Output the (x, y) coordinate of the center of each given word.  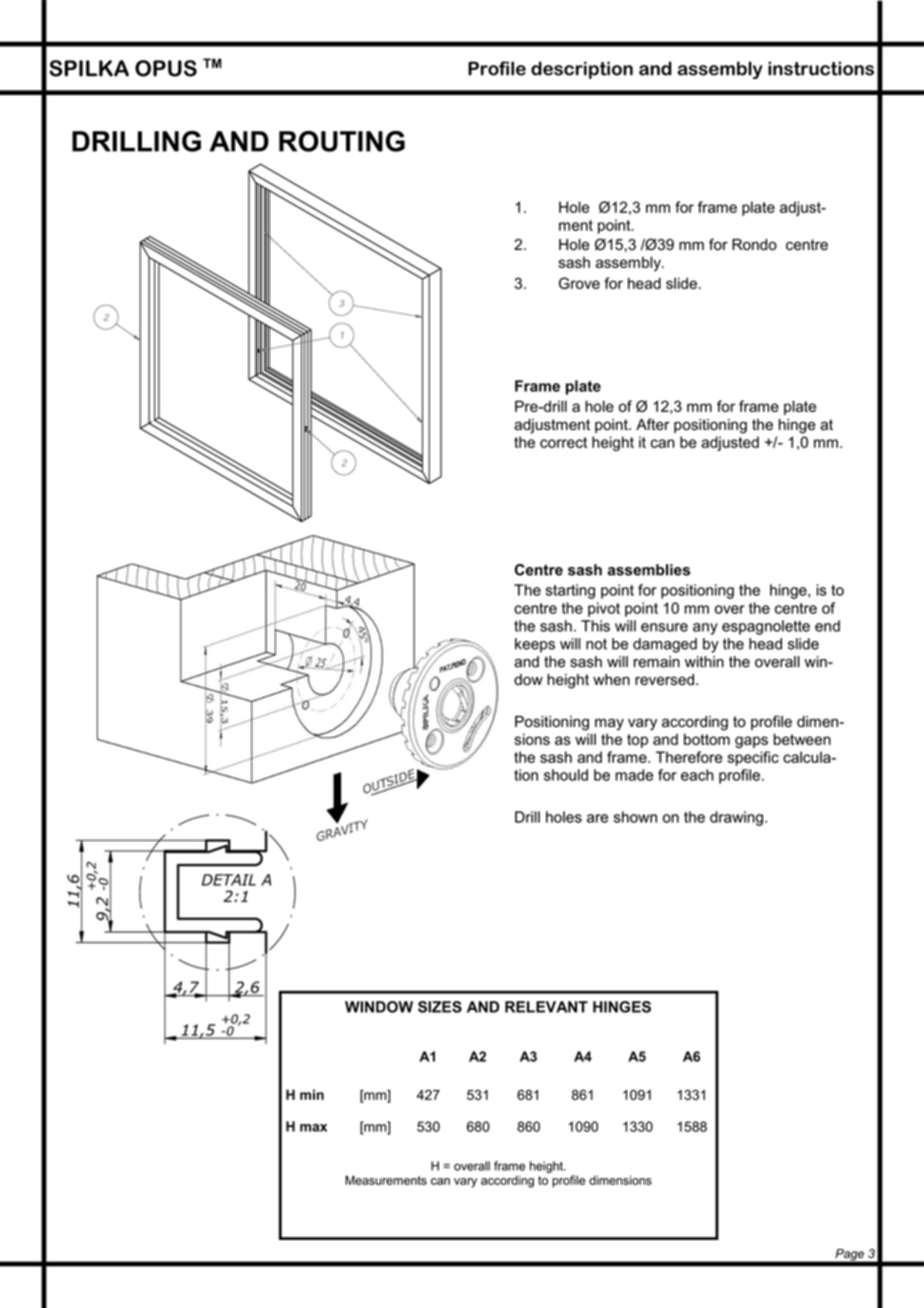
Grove (579, 283)
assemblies (649, 570)
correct (563, 442)
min (312, 1094)
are (597, 818)
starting (570, 591)
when (611, 680)
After (653, 424)
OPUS (166, 68)
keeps (535, 645)
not (596, 644)
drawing (736, 818)
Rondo (754, 245)
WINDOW (379, 1007)
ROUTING (342, 141)
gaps (751, 742)
